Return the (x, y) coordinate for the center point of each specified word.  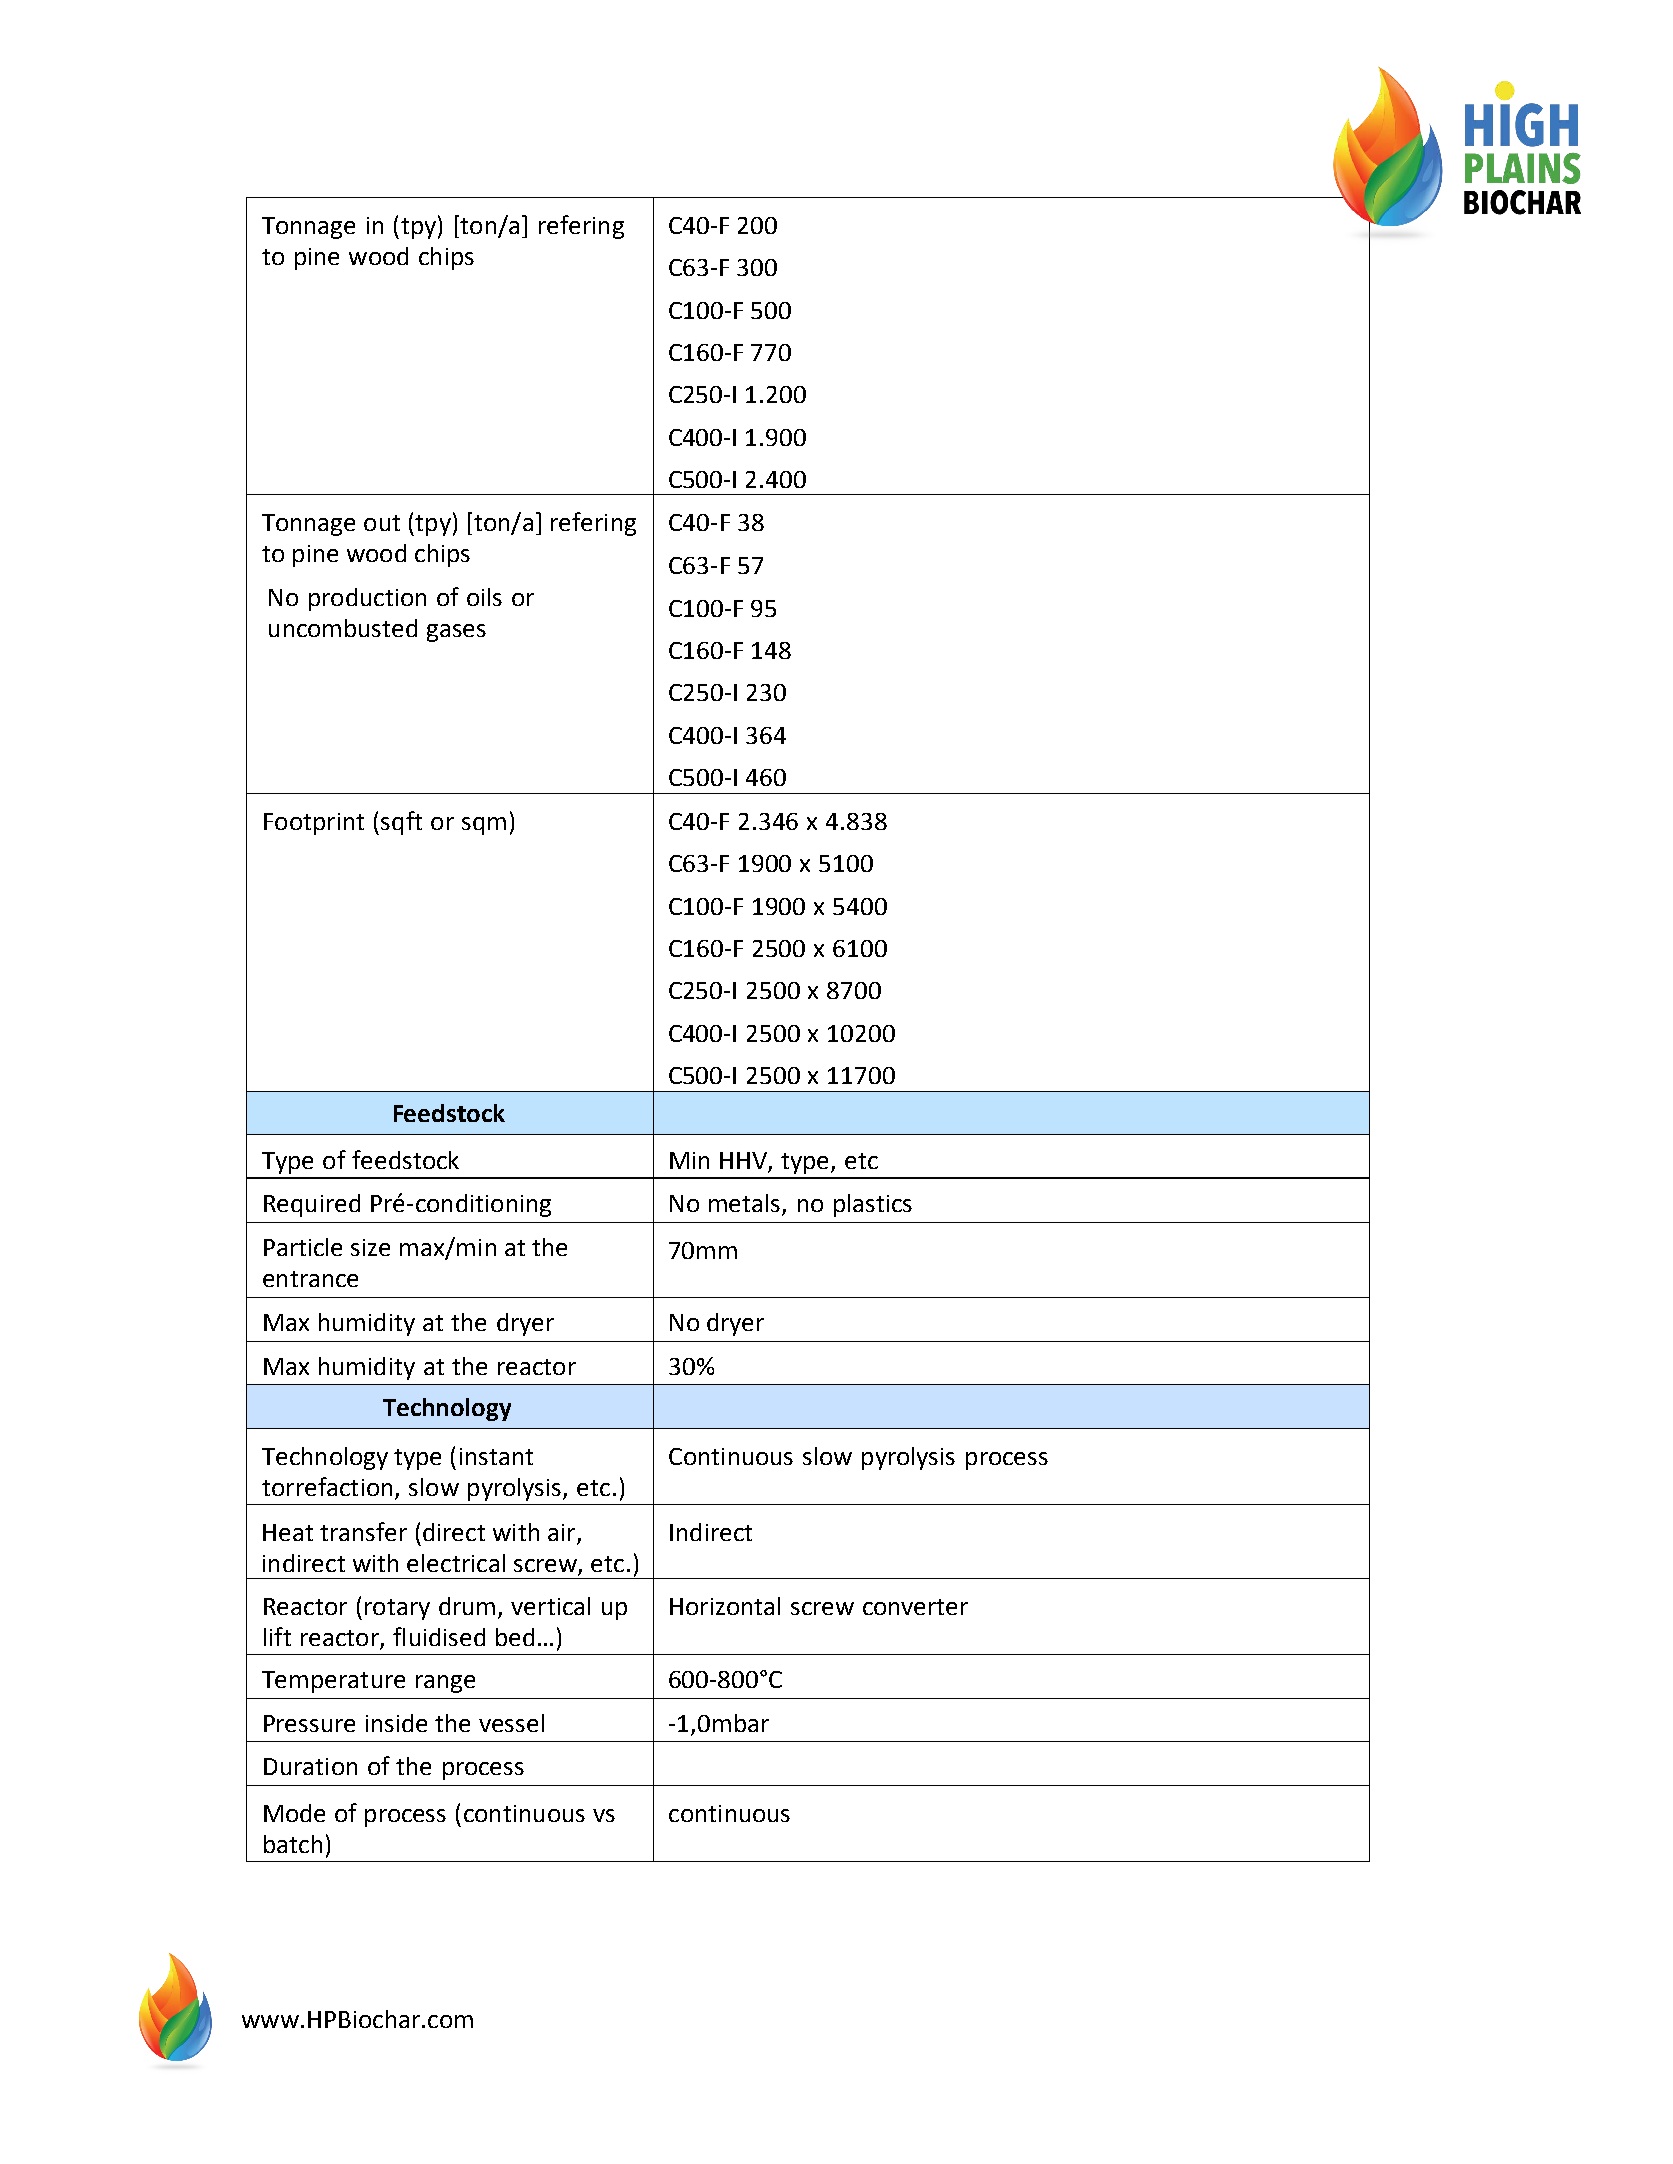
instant (496, 1456)
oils (484, 597)
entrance (310, 1279)
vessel (511, 1723)
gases (456, 633)
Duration (310, 1766)
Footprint (314, 824)
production (367, 599)
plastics (873, 1205)
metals (746, 1204)
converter (915, 1607)
